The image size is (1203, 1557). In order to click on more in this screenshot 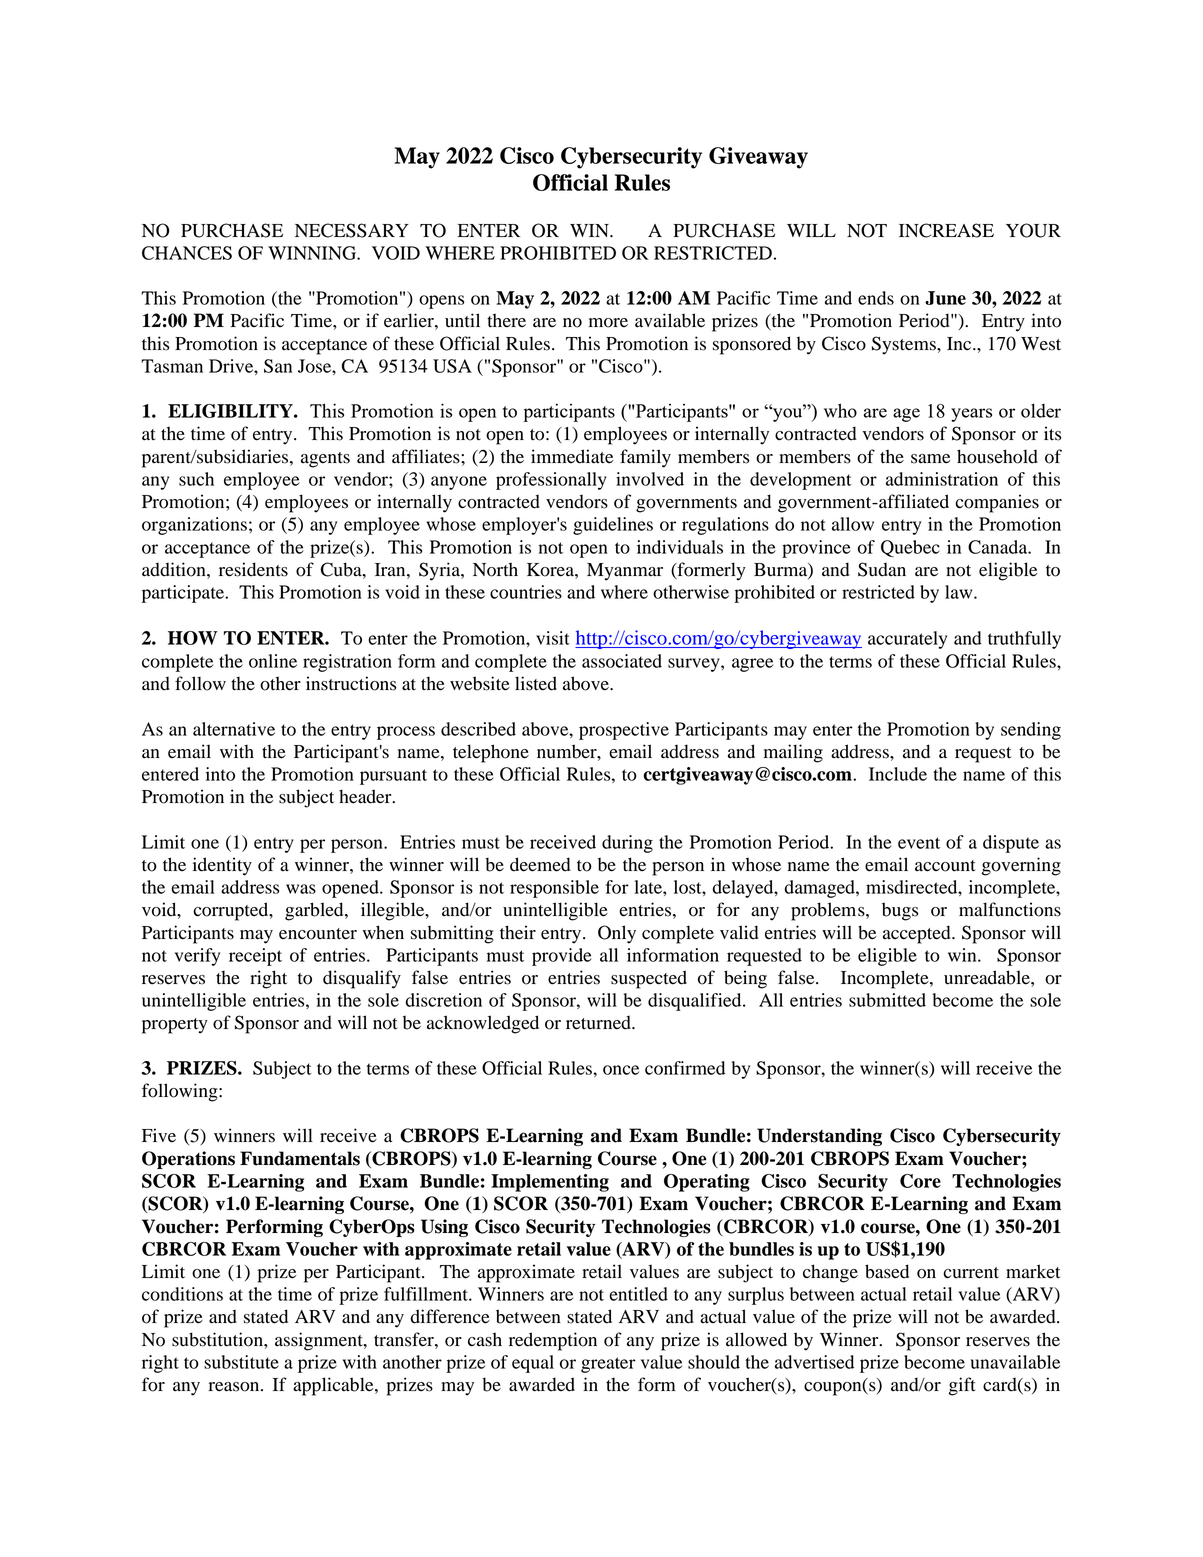, I will do `click(608, 323)`.
